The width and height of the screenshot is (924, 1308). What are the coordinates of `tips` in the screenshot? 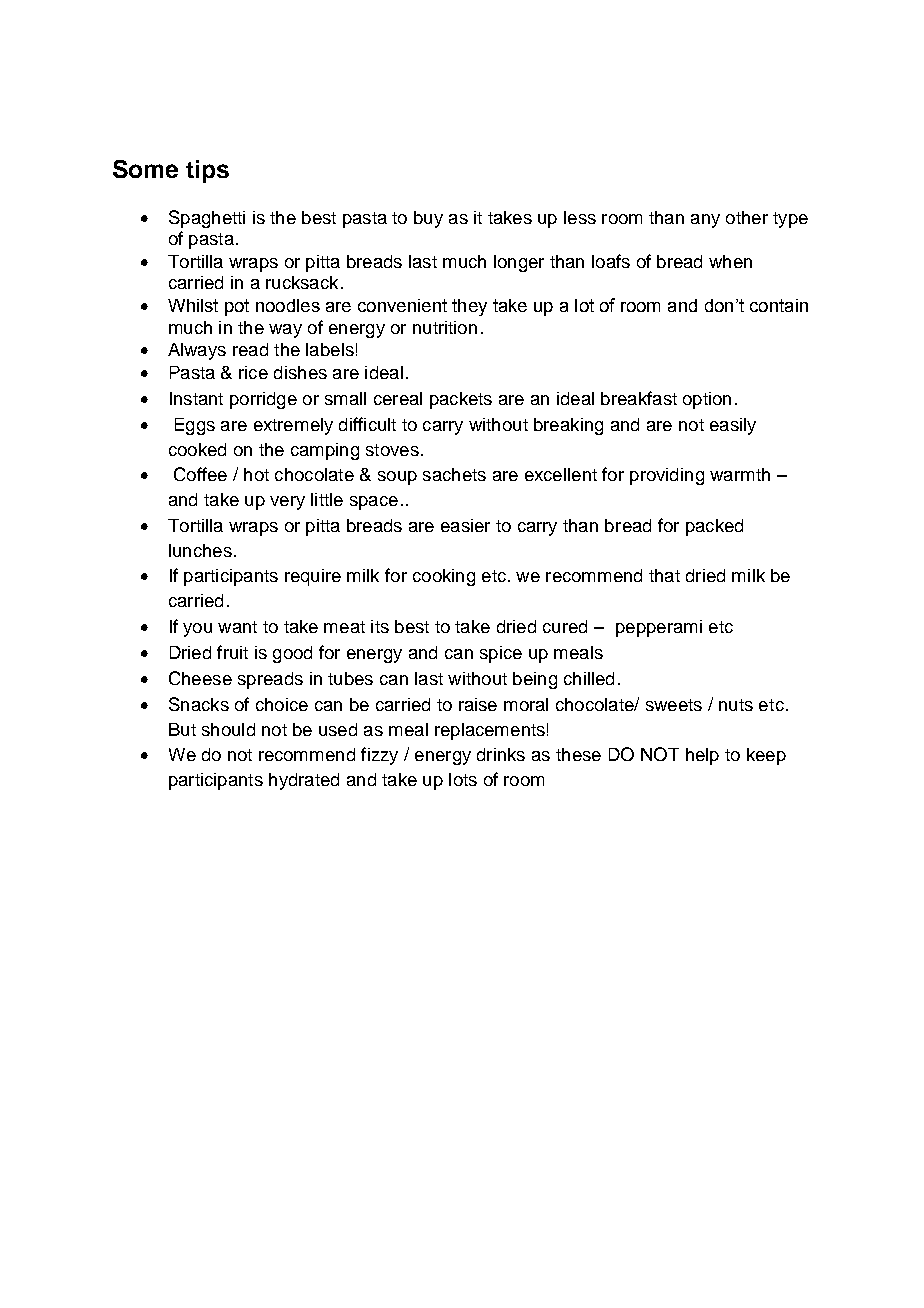 It's located at (207, 171).
